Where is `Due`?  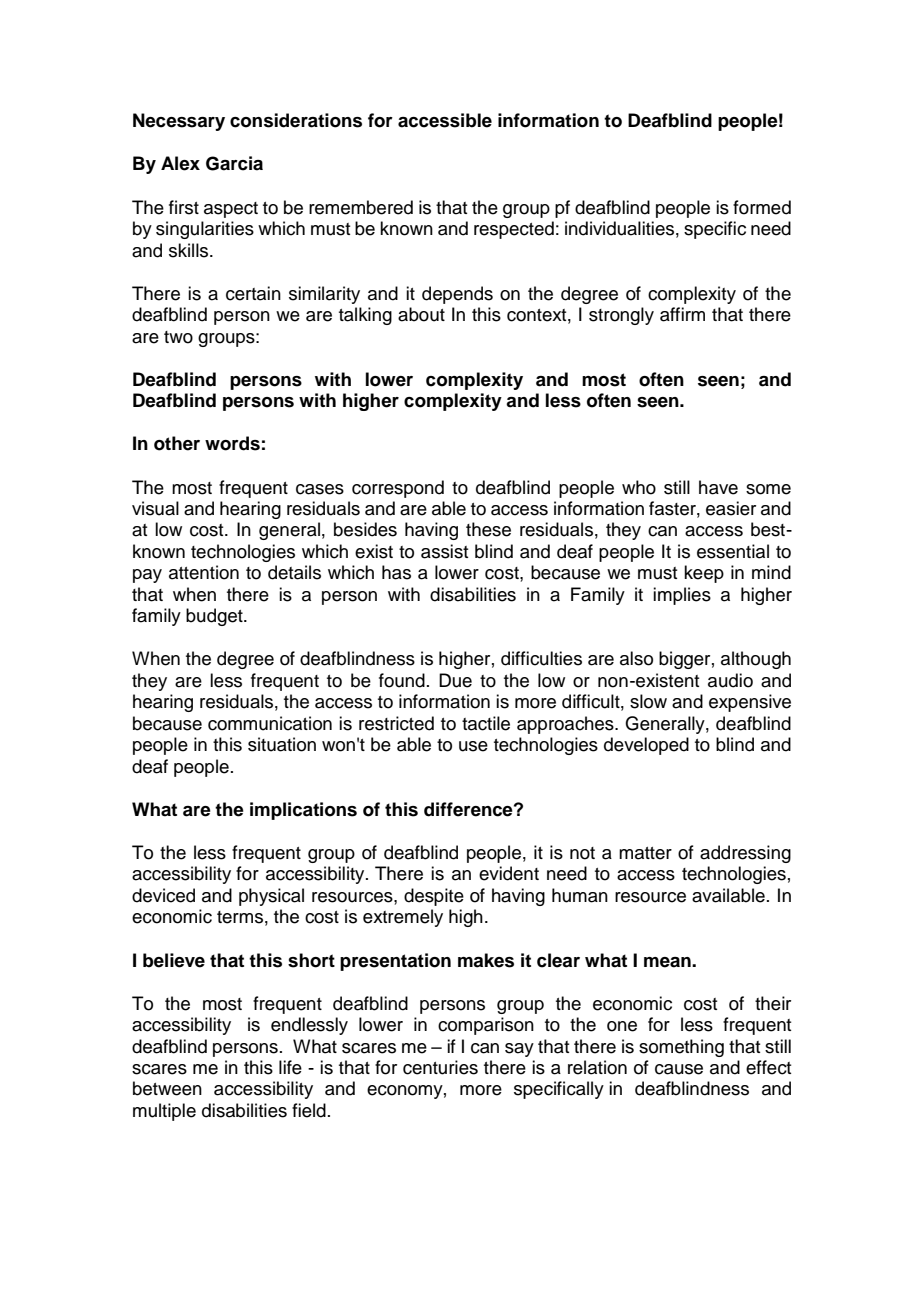 Due is located at coordinates (455, 680).
